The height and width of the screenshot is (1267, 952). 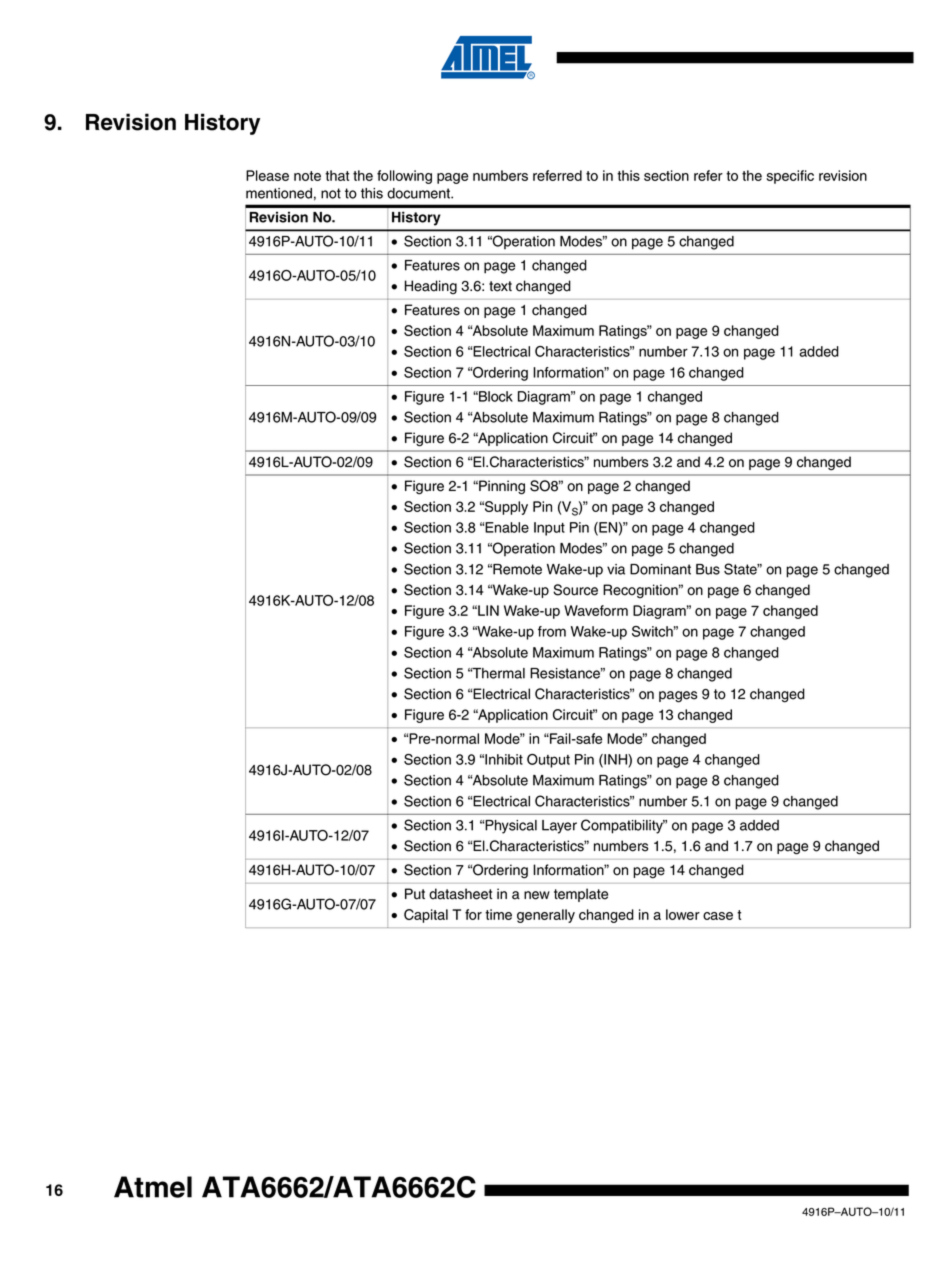 I want to click on Bus, so click(x=708, y=569).
